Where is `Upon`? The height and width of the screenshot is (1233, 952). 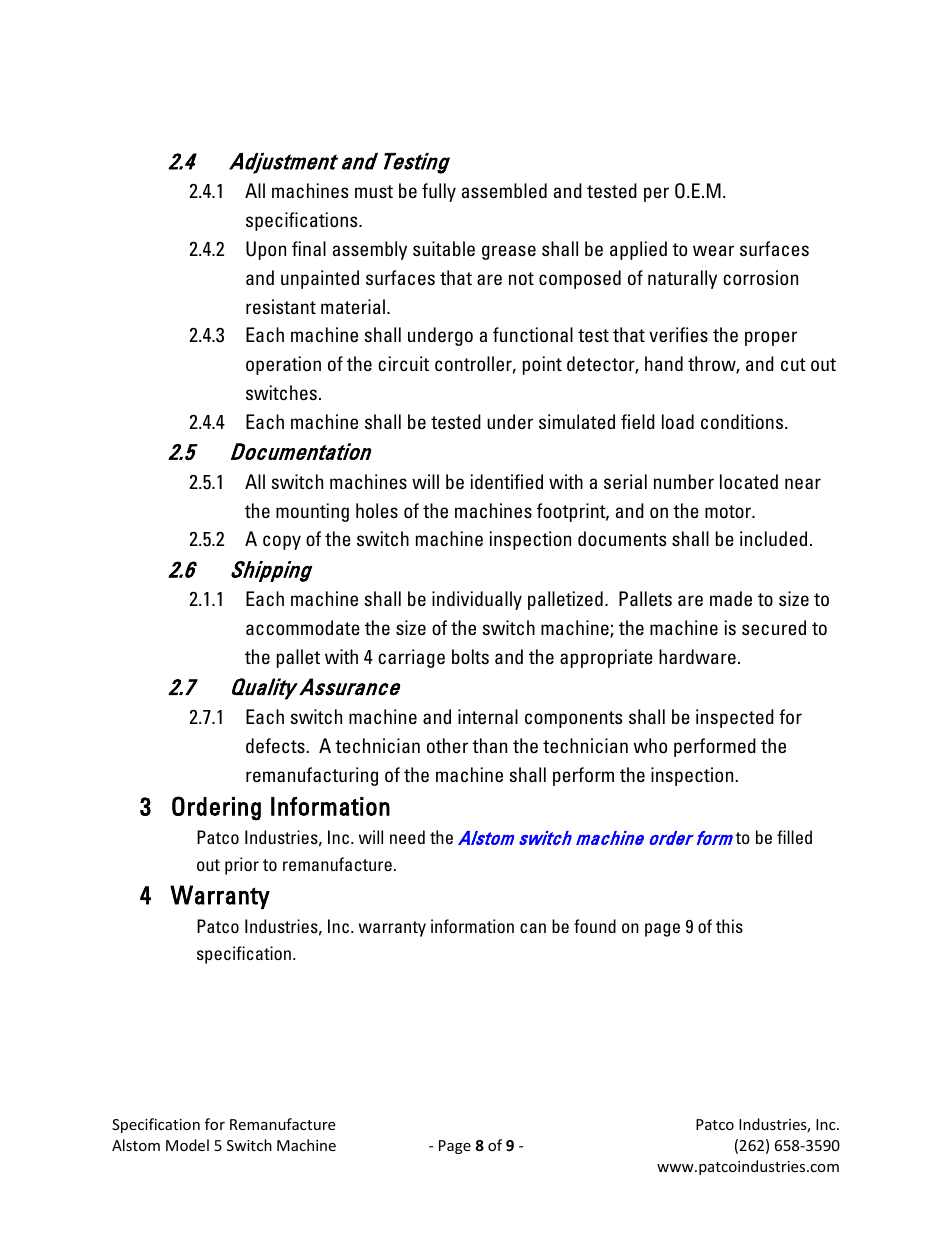
Upon is located at coordinates (266, 250).
